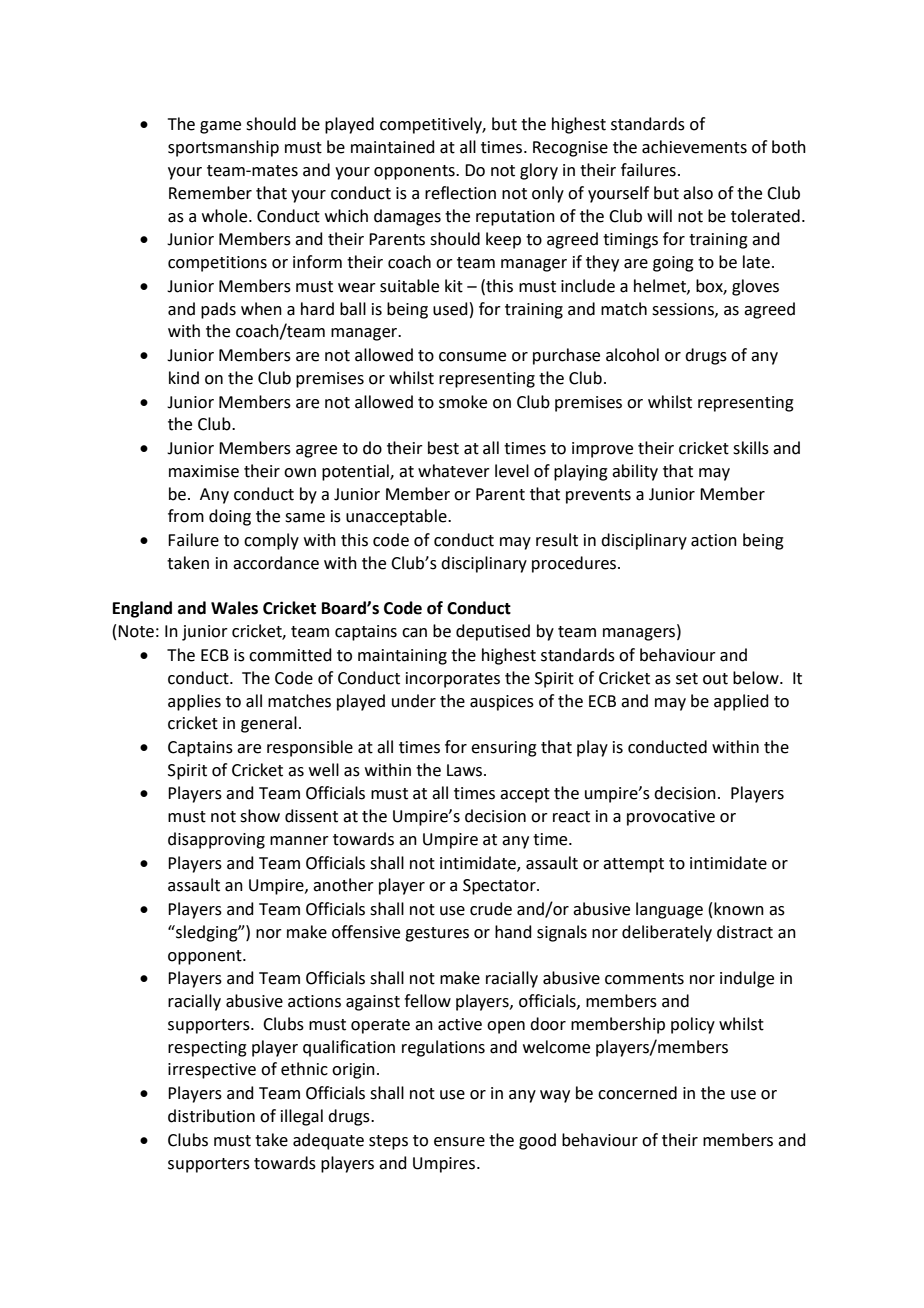  What do you see at coordinates (715, 679) in the screenshot?
I see `out` at bounding box center [715, 679].
